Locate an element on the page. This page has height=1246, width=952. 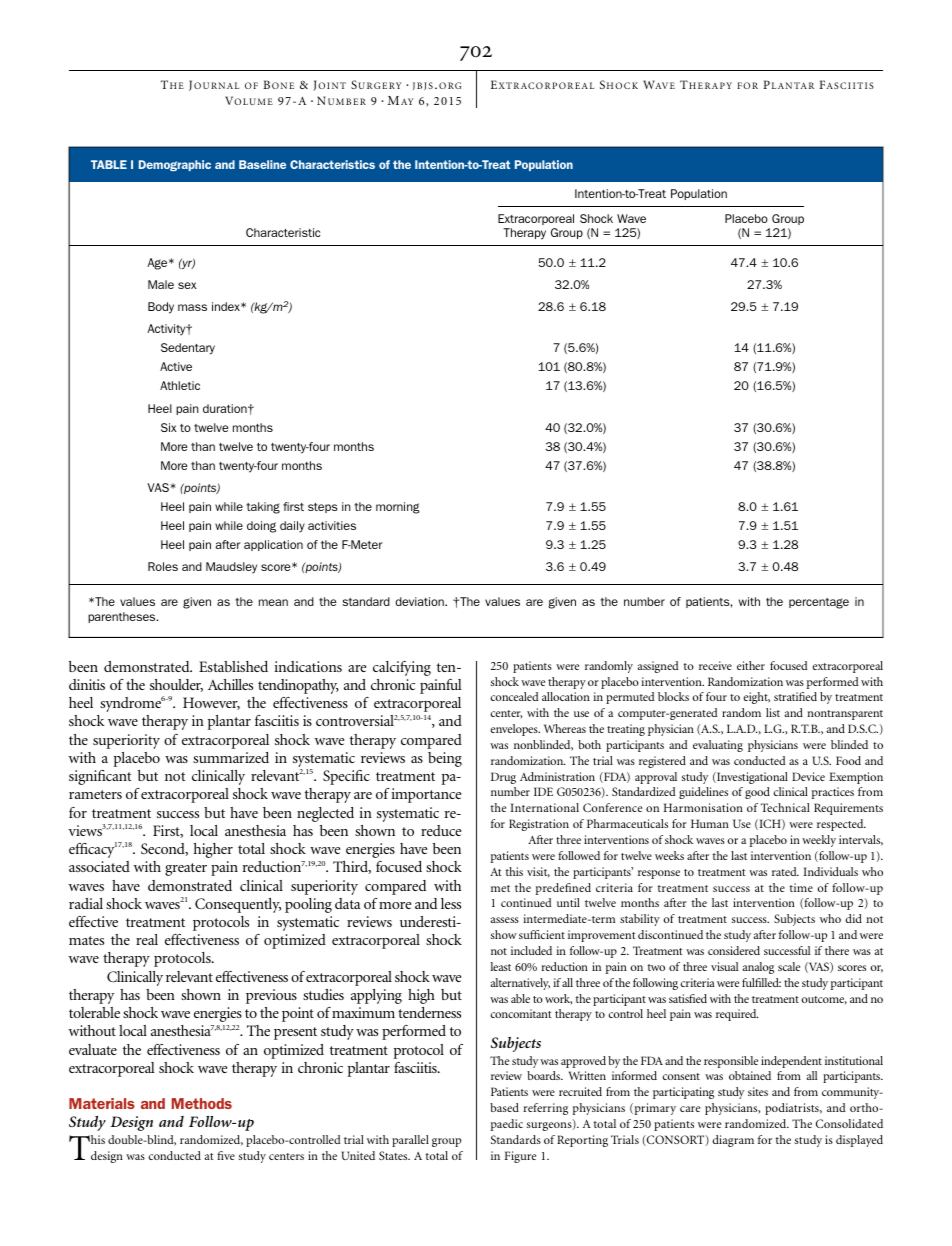
Methods is located at coordinates (202, 1103).
